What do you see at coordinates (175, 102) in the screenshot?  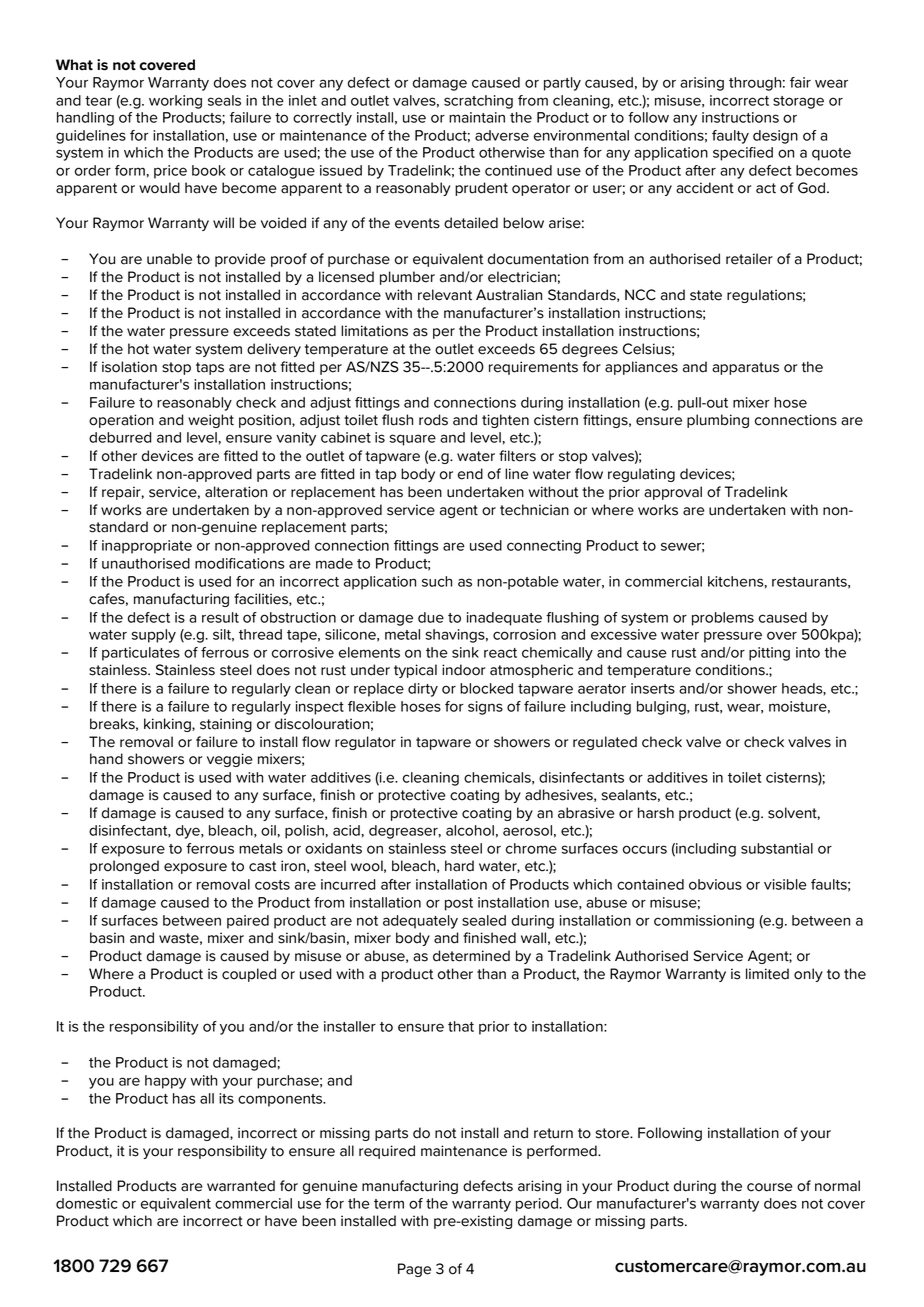 I see `working` at bounding box center [175, 102].
